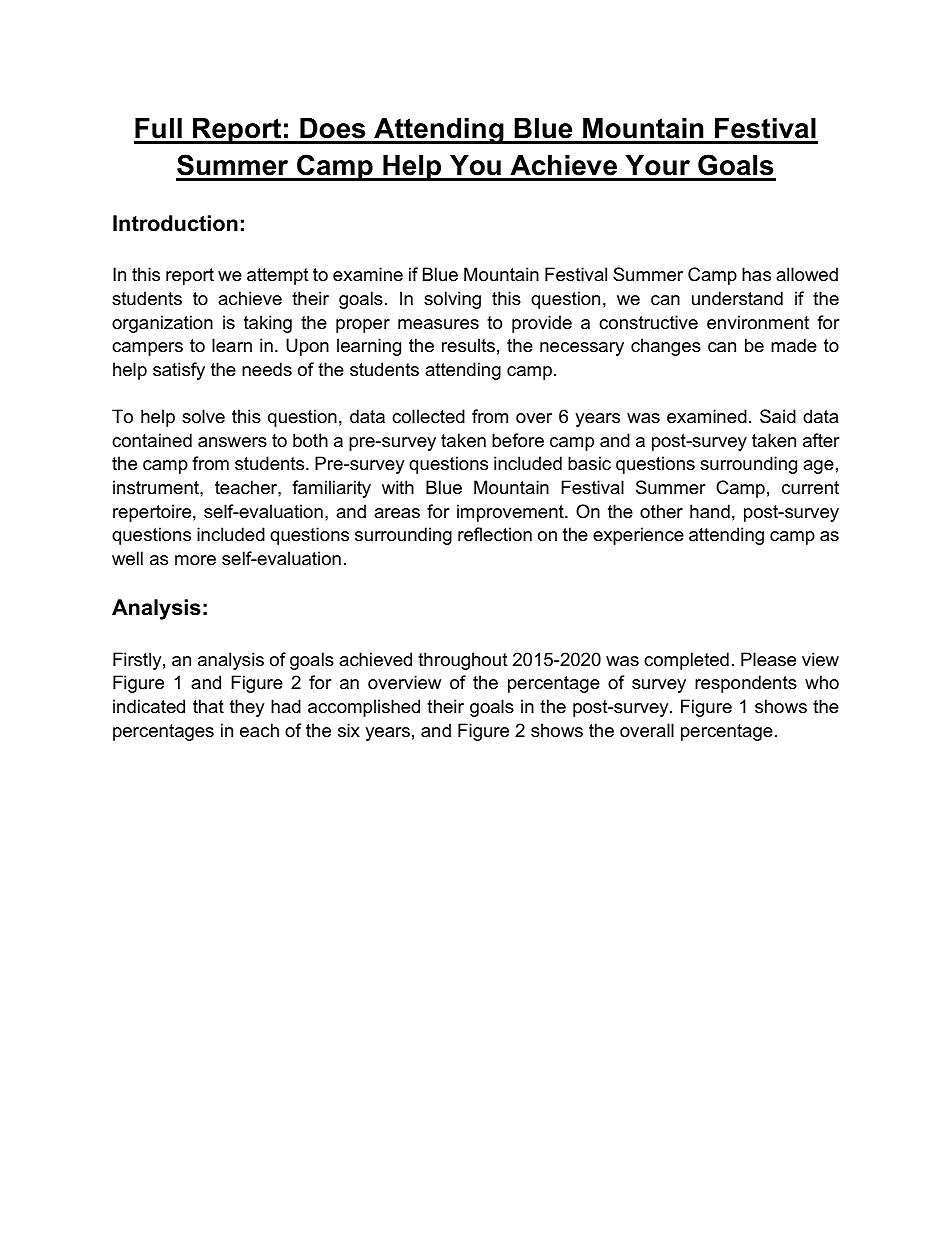  Describe the element at coordinates (364, 708) in the page. I see `accomplished` at that location.
